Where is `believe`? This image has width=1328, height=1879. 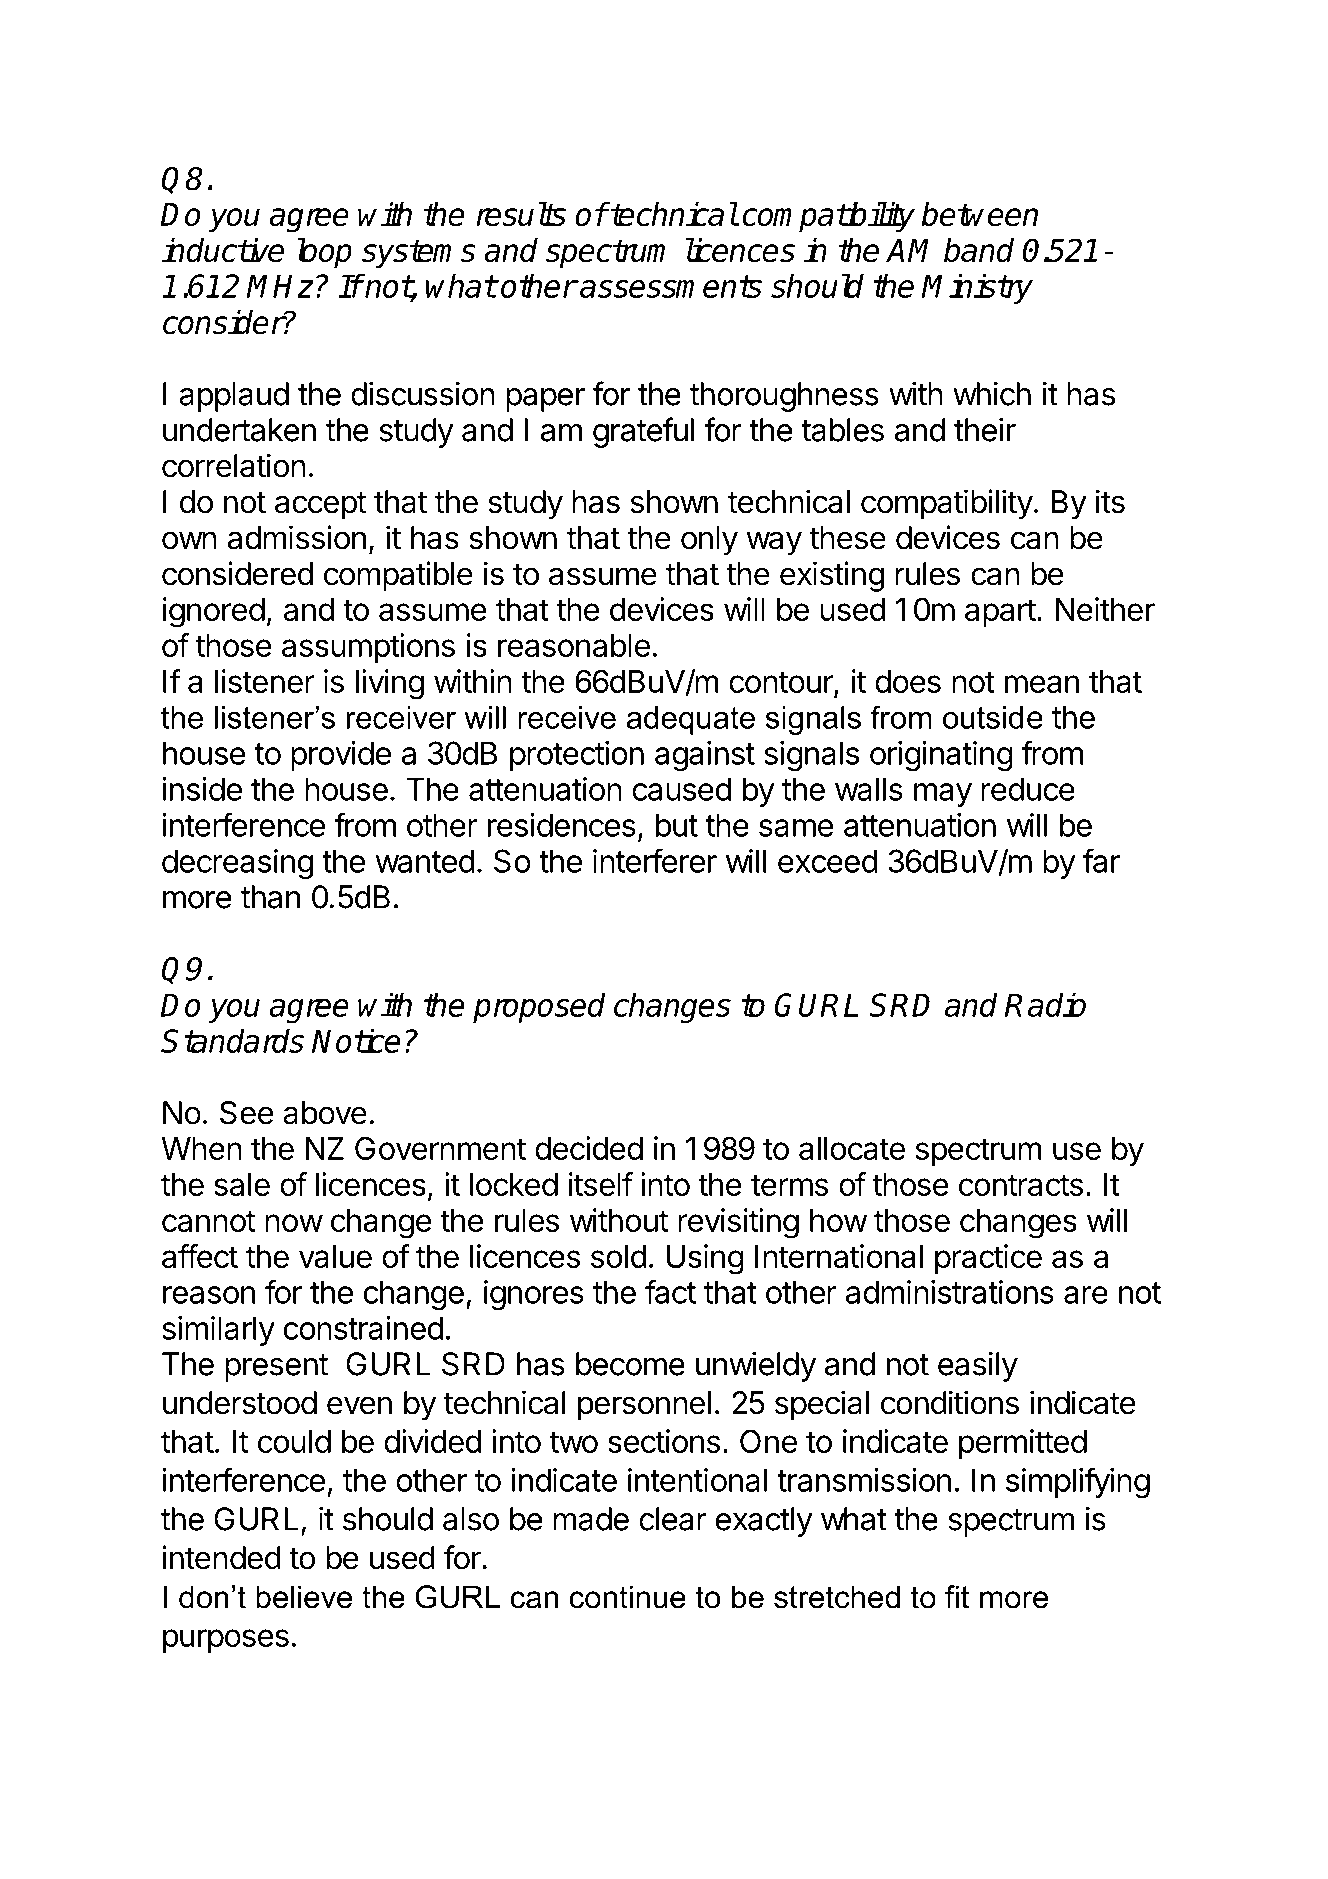 believe is located at coordinates (304, 1597).
